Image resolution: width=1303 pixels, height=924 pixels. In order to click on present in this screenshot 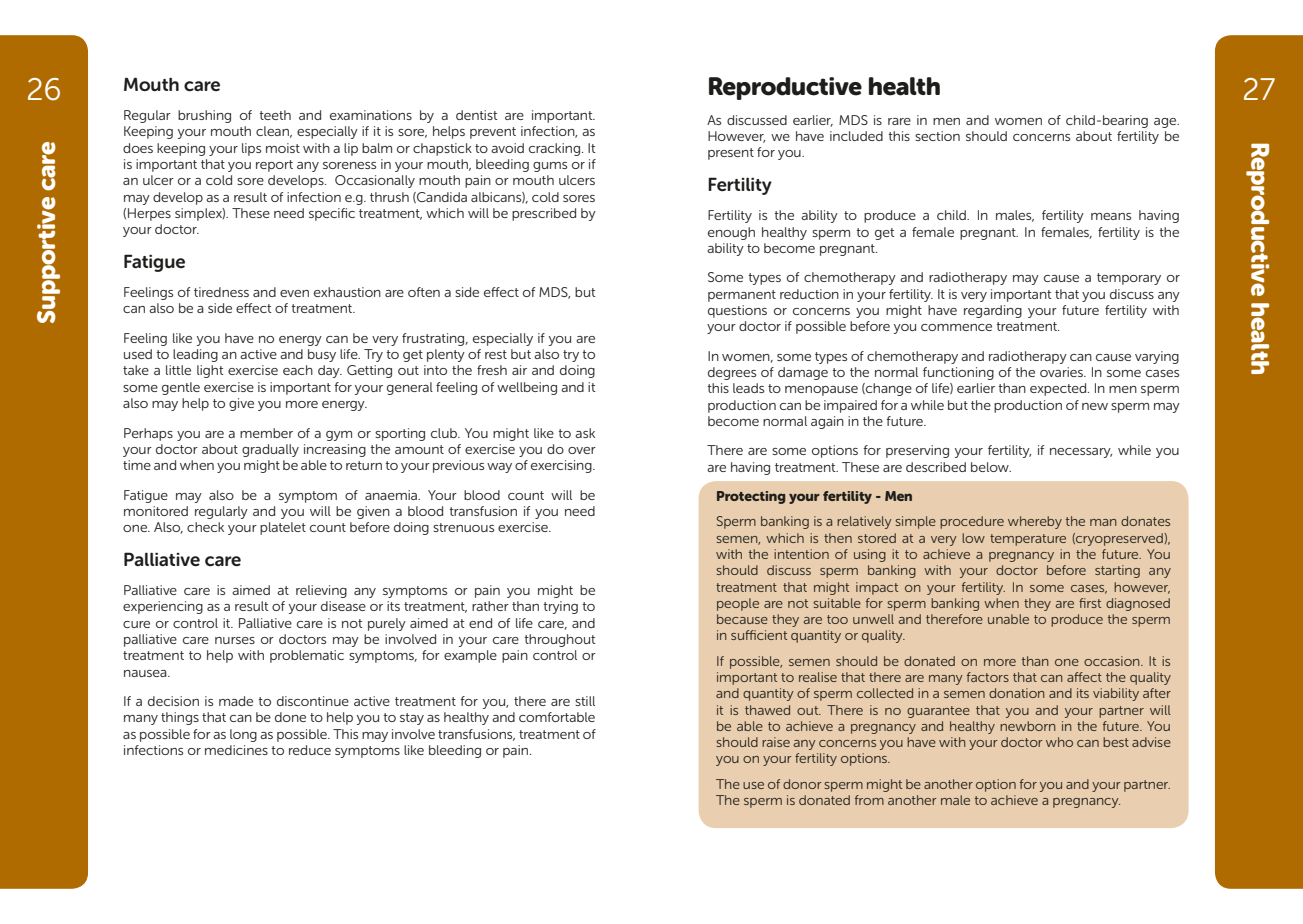, I will do `click(731, 154)`.
